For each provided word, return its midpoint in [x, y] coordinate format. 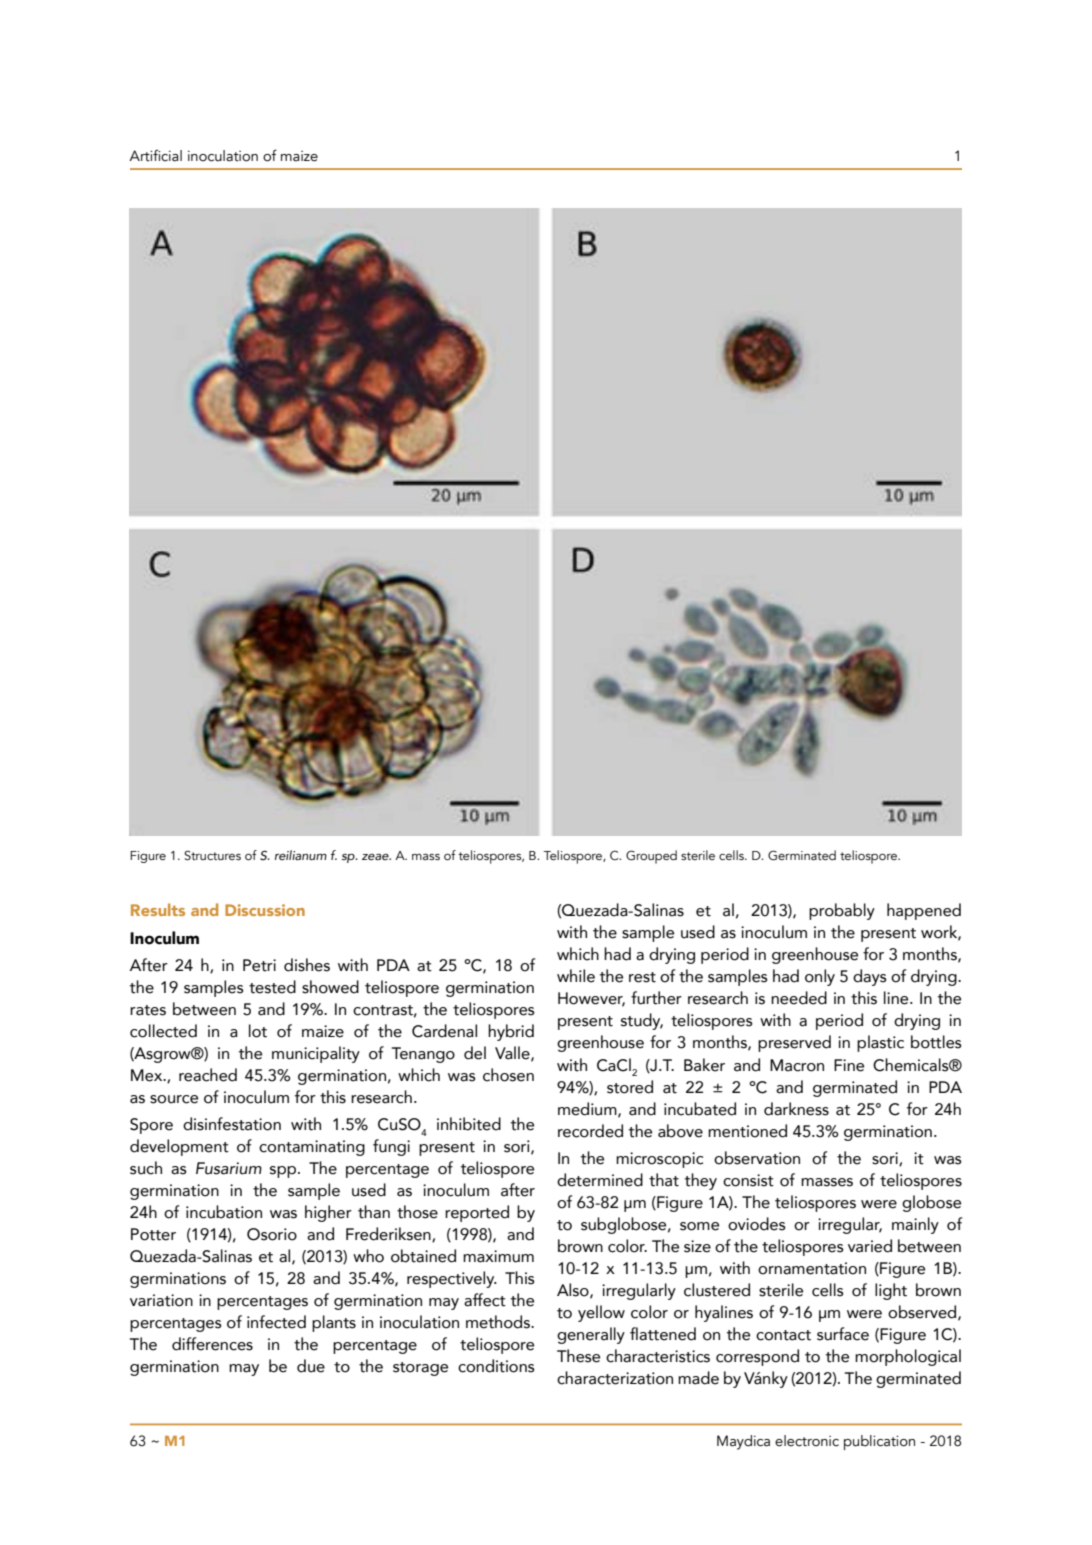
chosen [508, 1075]
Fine [849, 1065]
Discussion [265, 910]
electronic [807, 1441]
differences [212, 1344]
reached [208, 1075]
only [820, 977]
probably [842, 911]
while [576, 976]
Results [158, 909]
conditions [496, 1366]
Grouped [651, 857]
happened [924, 911]
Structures [212, 855]
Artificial [155, 155]
